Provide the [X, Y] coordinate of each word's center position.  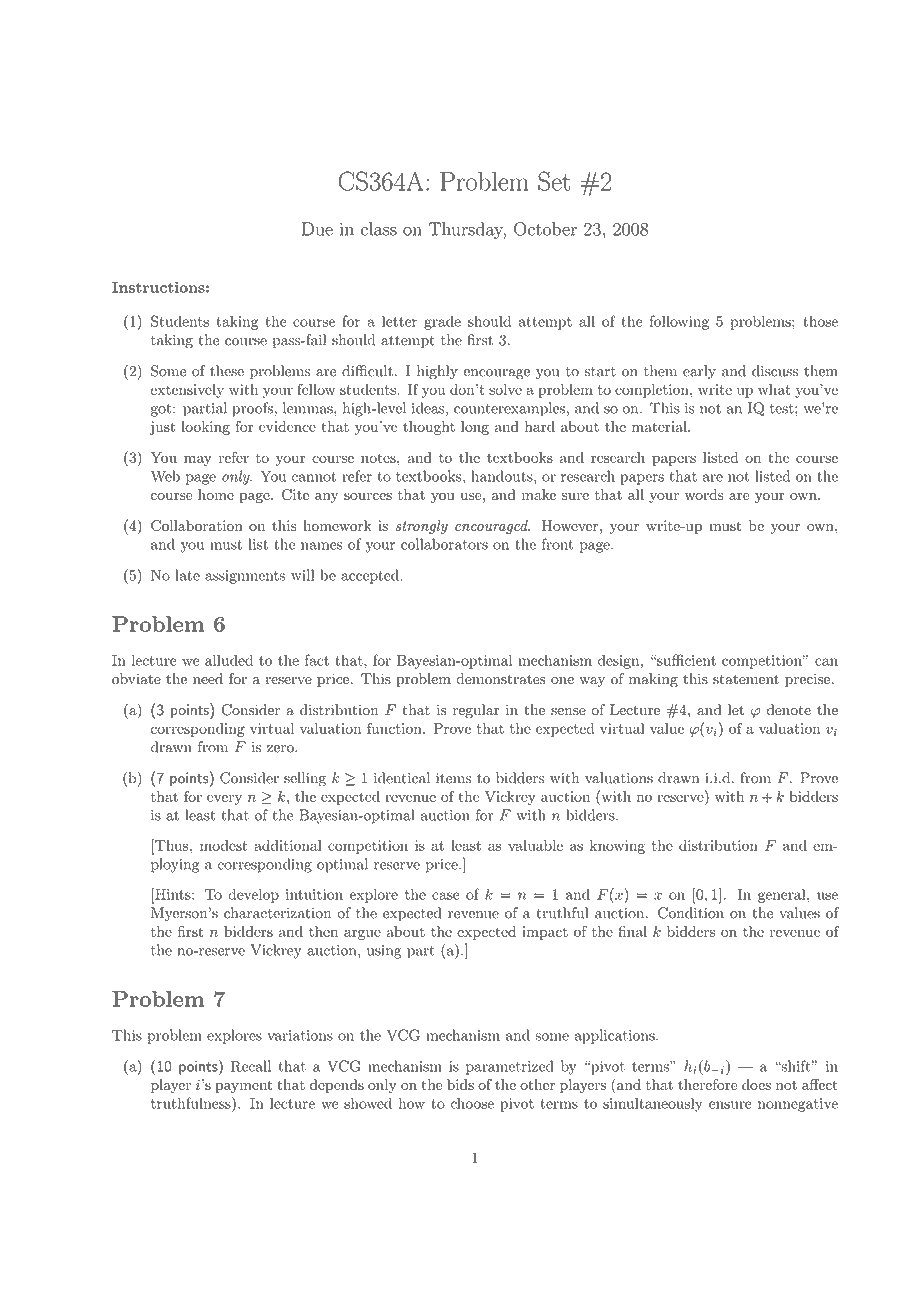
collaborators [444, 544]
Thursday [467, 230]
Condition [691, 913]
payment [243, 1086]
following [679, 322]
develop [253, 895]
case [446, 896]
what [774, 389]
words [704, 494]
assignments [245, 577]
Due [317, 229]
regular [476, 711]
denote [789, 710]
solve [505, 389]
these [227, 371]
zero [281, 749]
